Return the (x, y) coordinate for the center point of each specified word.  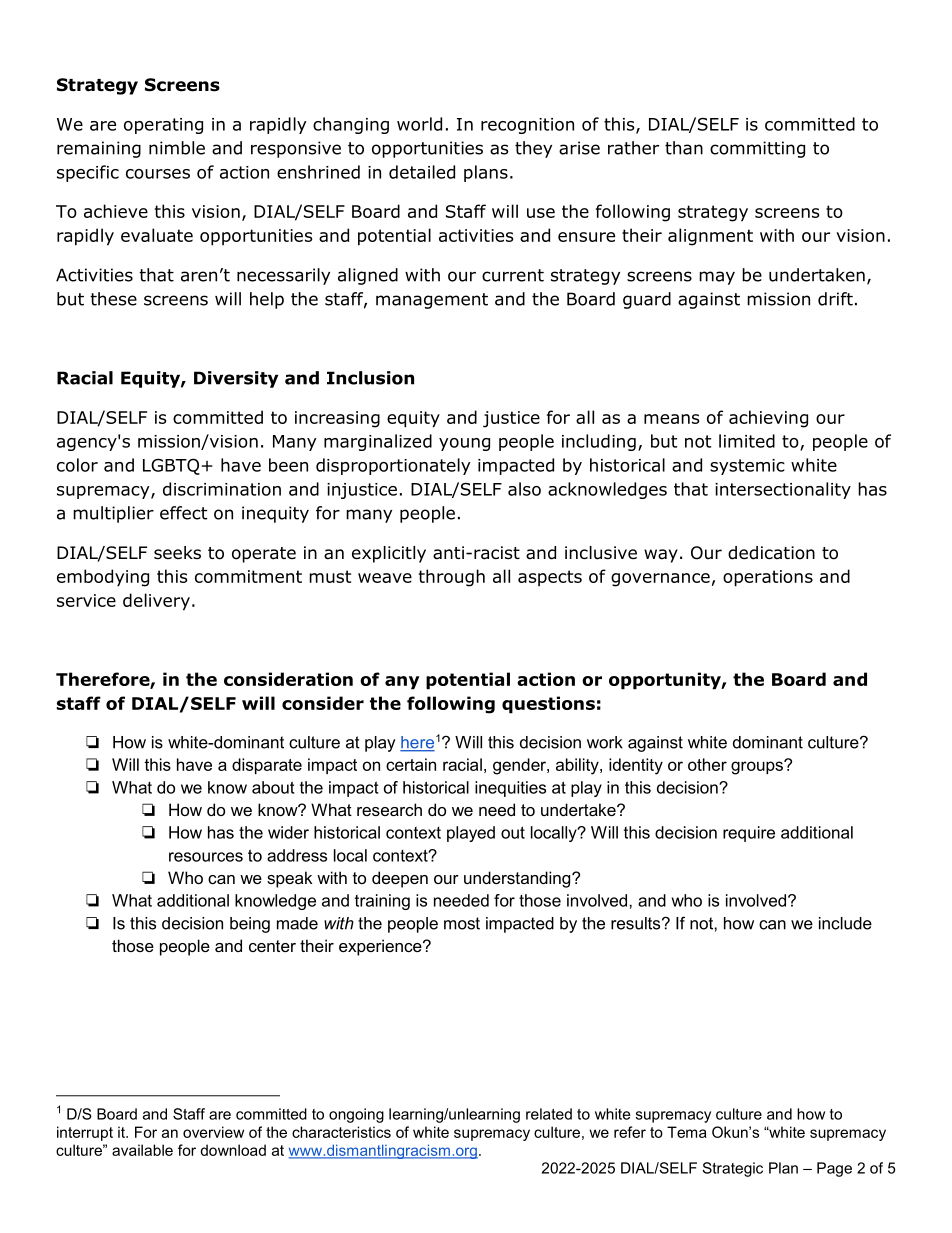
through (452, 578)
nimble (177, 148)
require (749, 834)
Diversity (236, 379)
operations (768, 578)
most (462, 923)
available (142, 1150)
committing (757, 149)
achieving (768, 419)
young (464, 444)
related (549, 1114)
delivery (156, 602)
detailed (422, 172)
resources (206, 857)
